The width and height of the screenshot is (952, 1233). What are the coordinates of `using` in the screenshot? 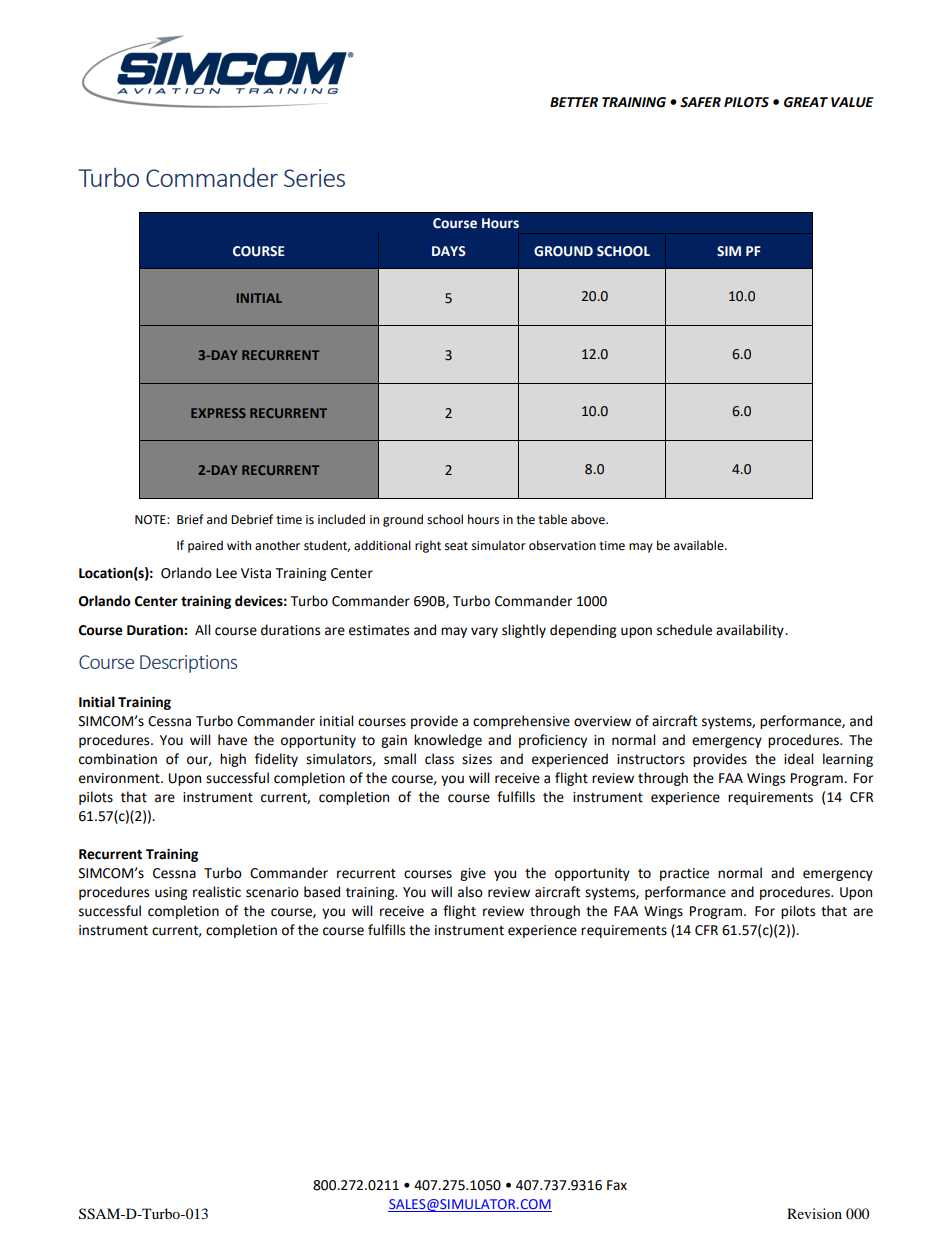 It's located at (171, 893).
